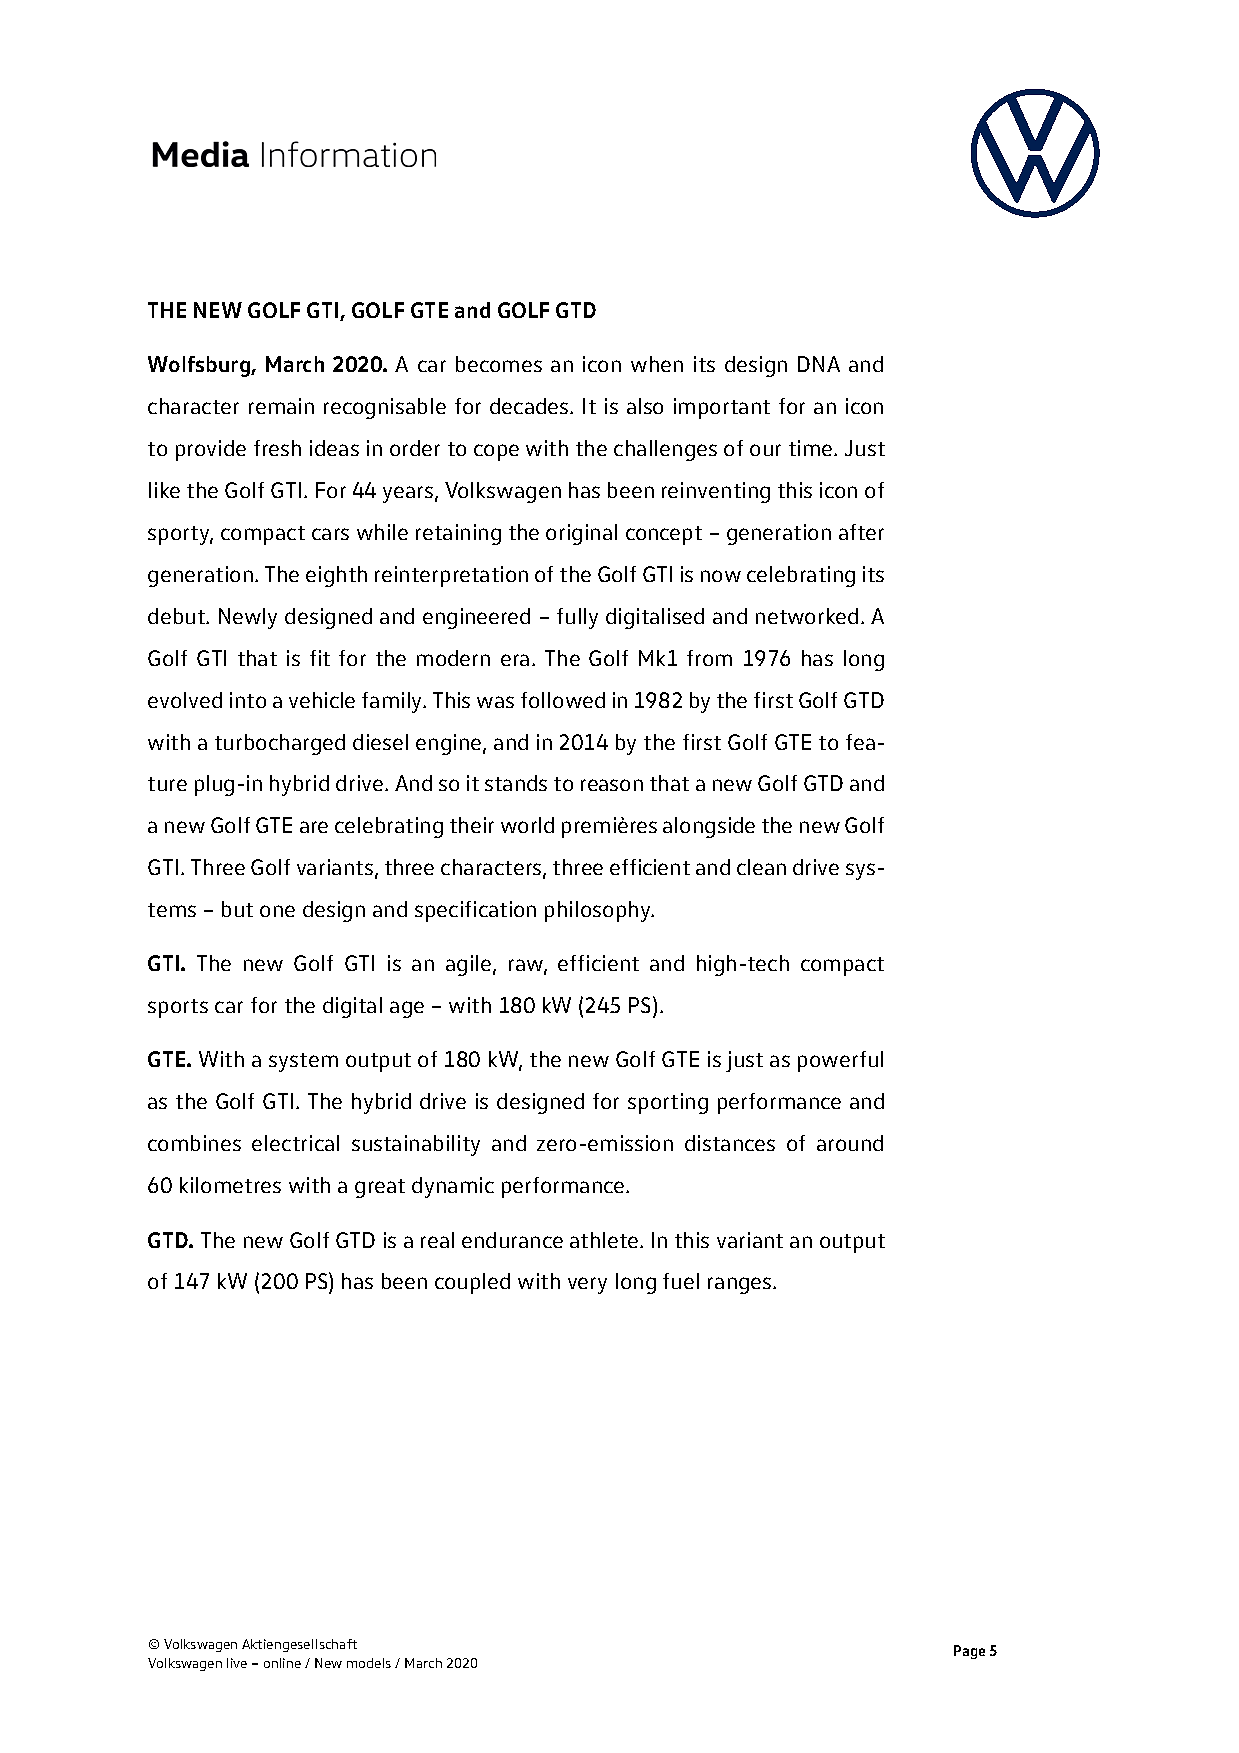 The image size is (1239, 1753). Describe the element at coordinates (230, 1185) in the document. I see `kilometres` at that location.
